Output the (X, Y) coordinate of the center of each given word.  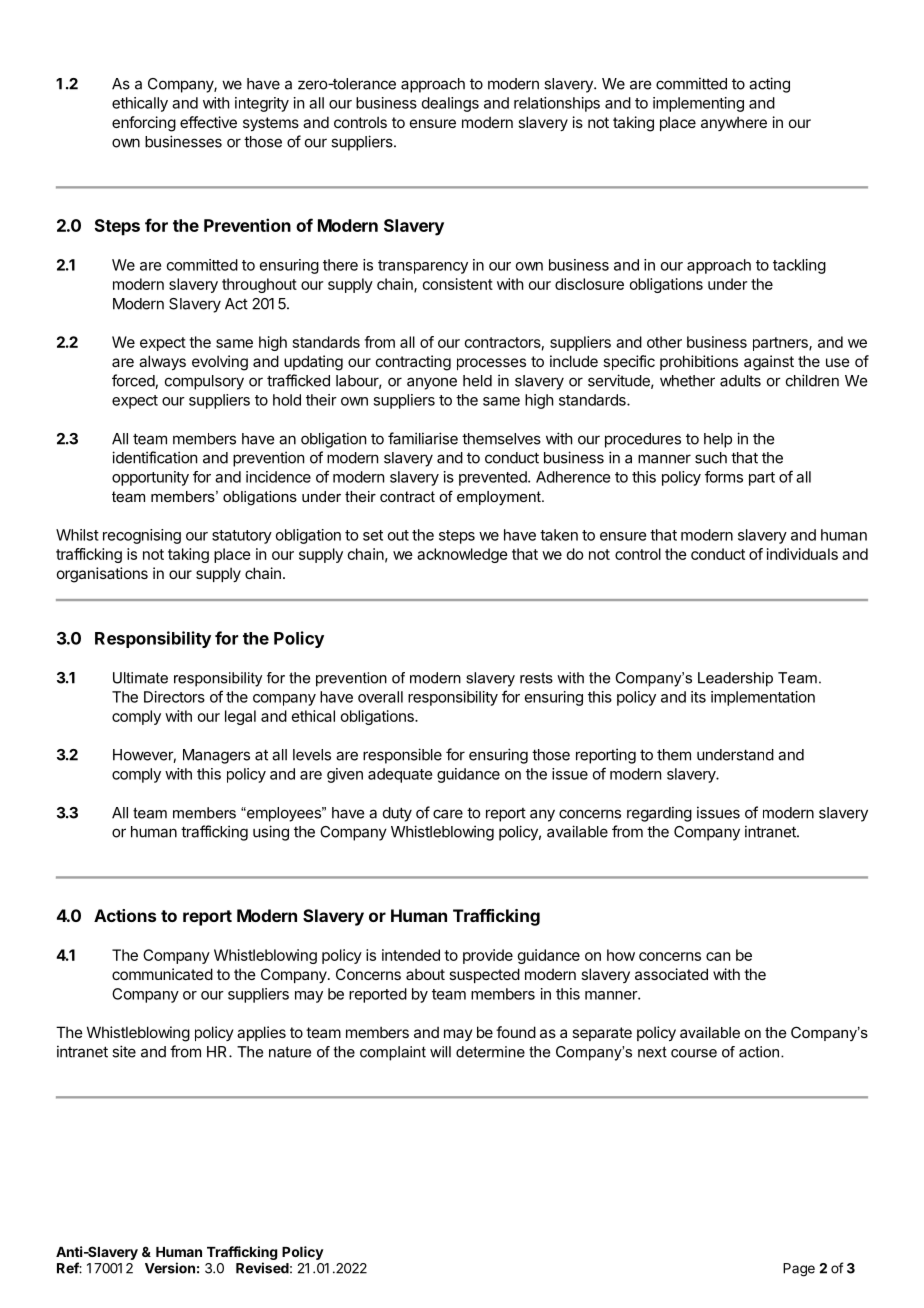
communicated (162, 974)
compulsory (204, 382)
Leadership (735, 679)
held (477, 381)
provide (488, 956)
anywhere (734, 123)
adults (740, 381)
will (440, 1052)
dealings (450, 104)
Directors (174, 697)
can (718, 956)
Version (170, 1268)
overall (380, 697)
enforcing (144, 124)
